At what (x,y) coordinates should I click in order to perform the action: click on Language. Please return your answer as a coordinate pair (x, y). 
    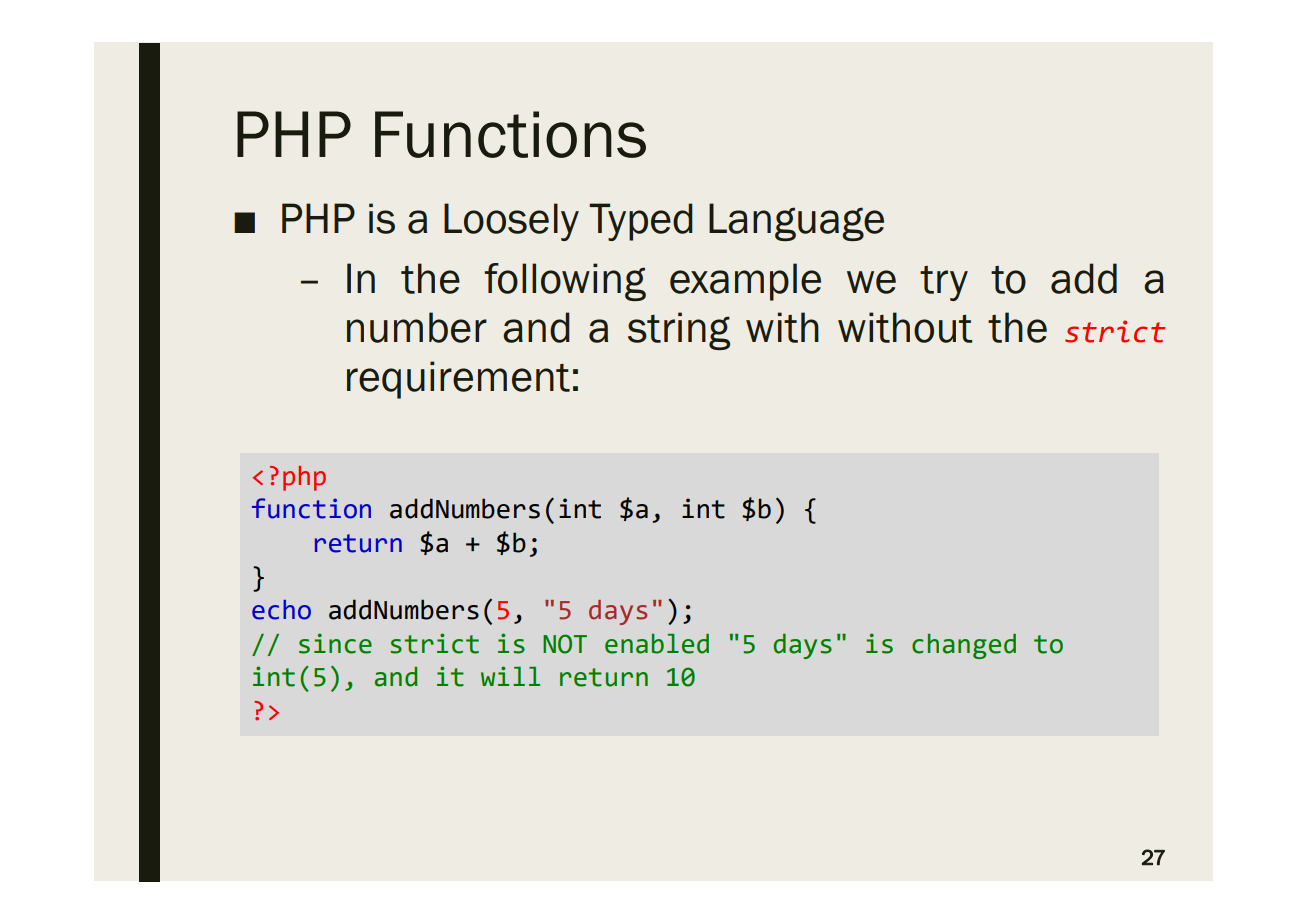
    Looking at the image, I should click on (796, 222).
